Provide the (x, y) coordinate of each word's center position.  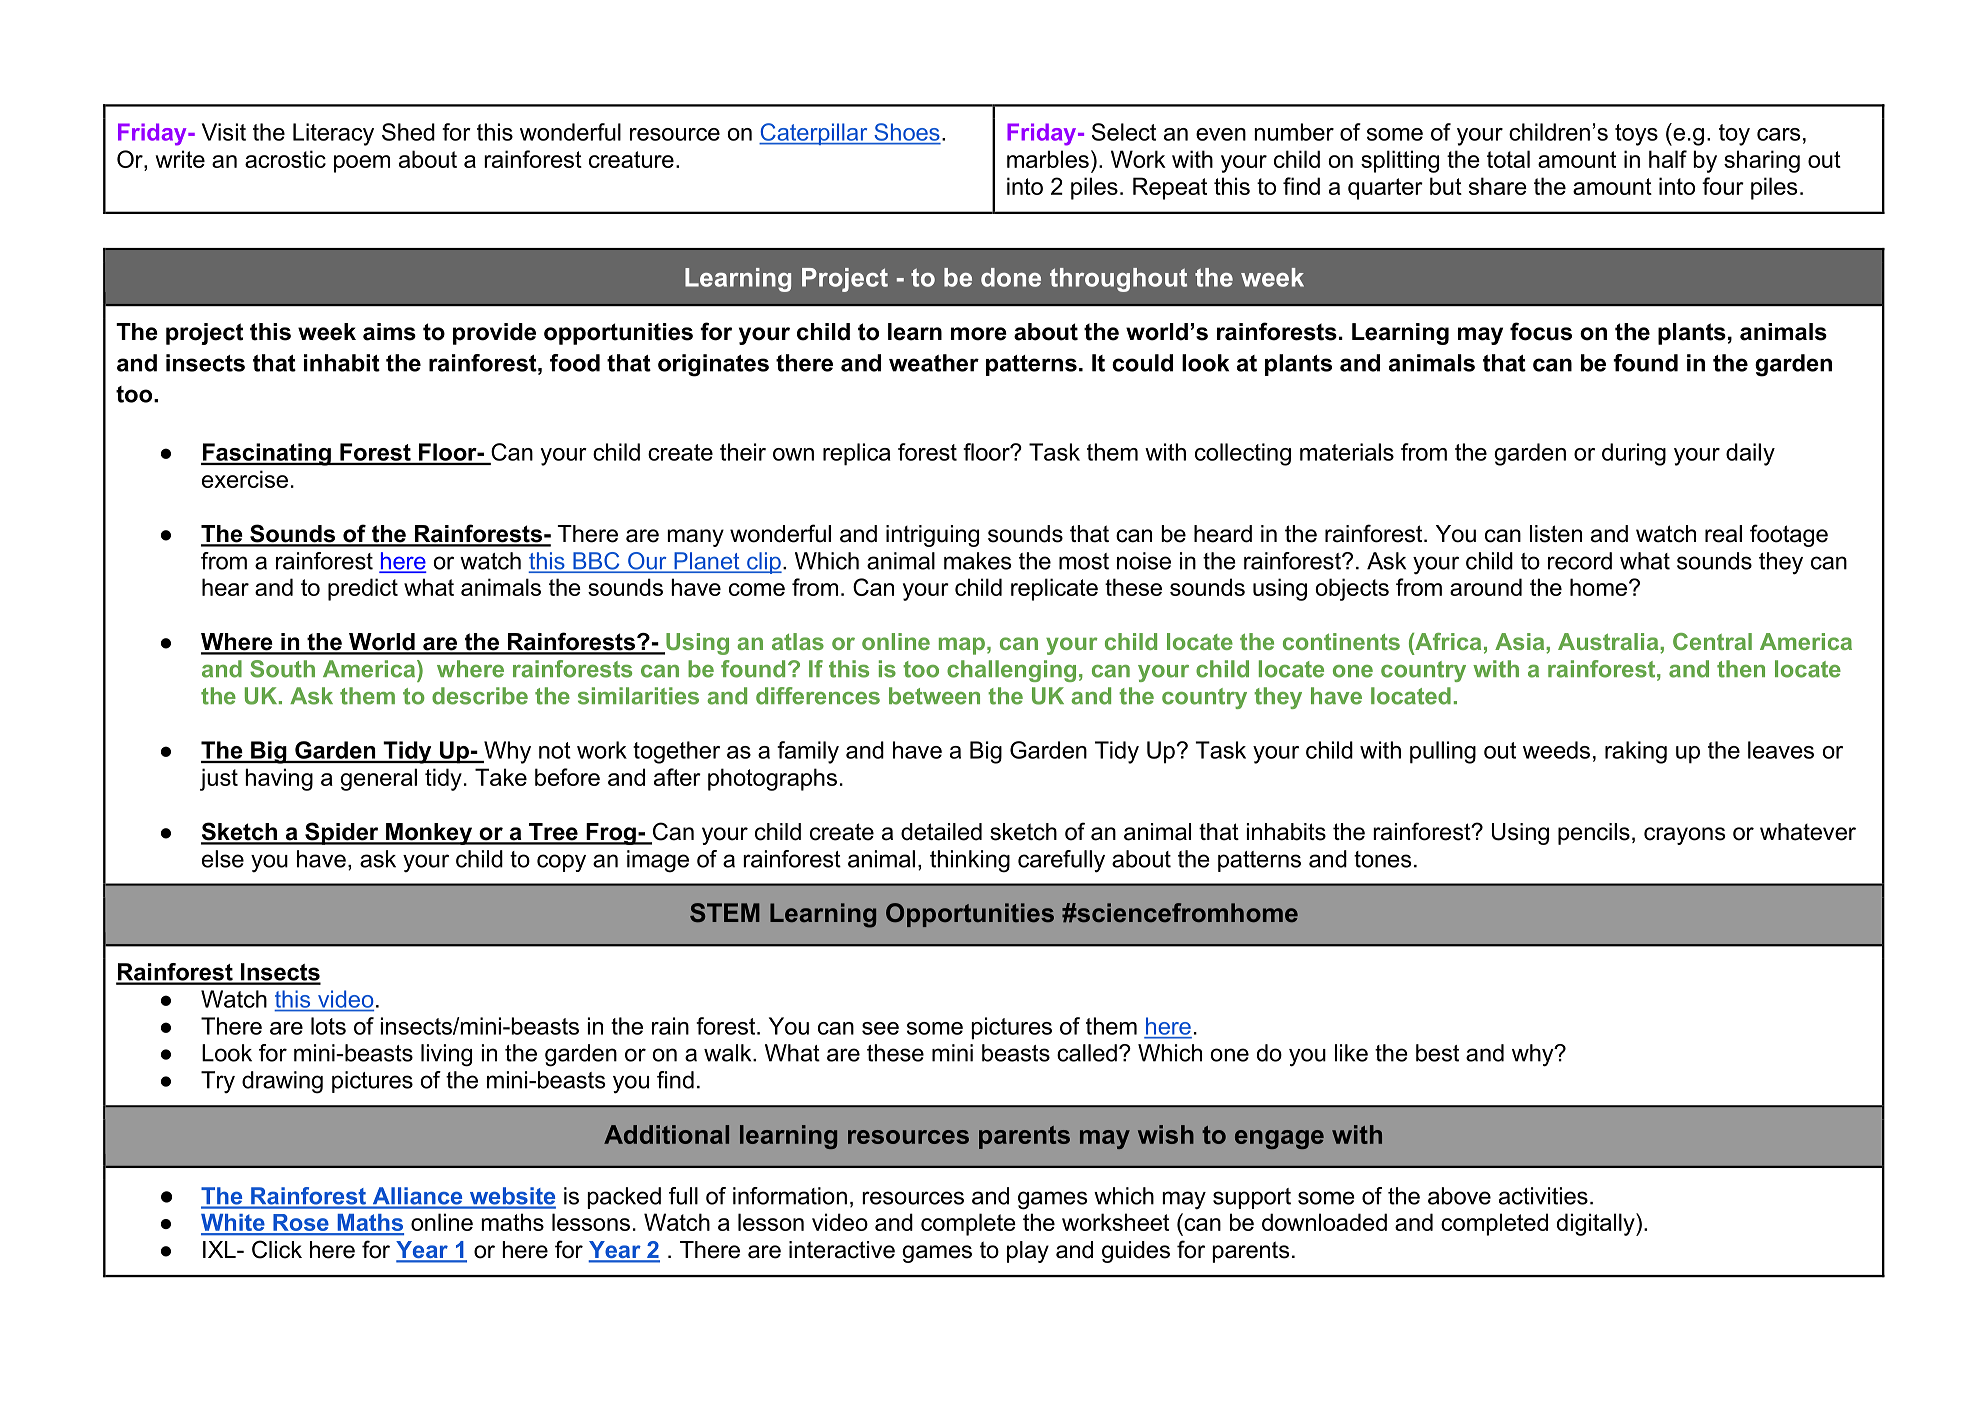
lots (328, 1026)
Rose (301, 1224)
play (1028, 1252)
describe (480, 696)
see (880, 1028)
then (1741, 669)
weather (934, 363)
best (1437, 1053)
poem (362, 164)
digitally (1597, 1224)
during (1634, 454)
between (934, 696)
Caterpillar (814, 134)
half (1668, 159)
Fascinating (267, 454)
